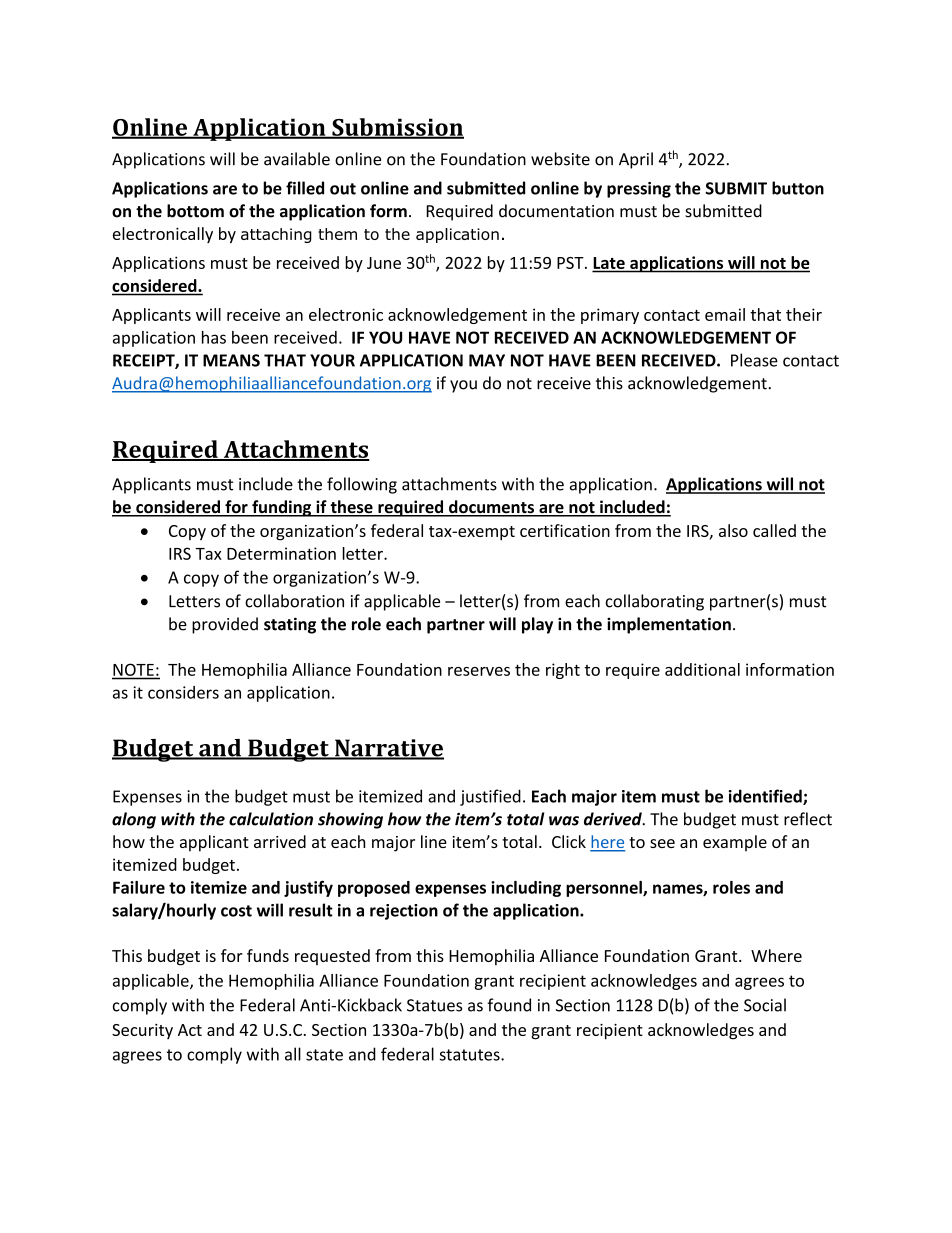 The height and width of the screenshot is (1233, 952). Describe the element at coordinates (297, 159) in the screenshot. I see `available` at that location.
